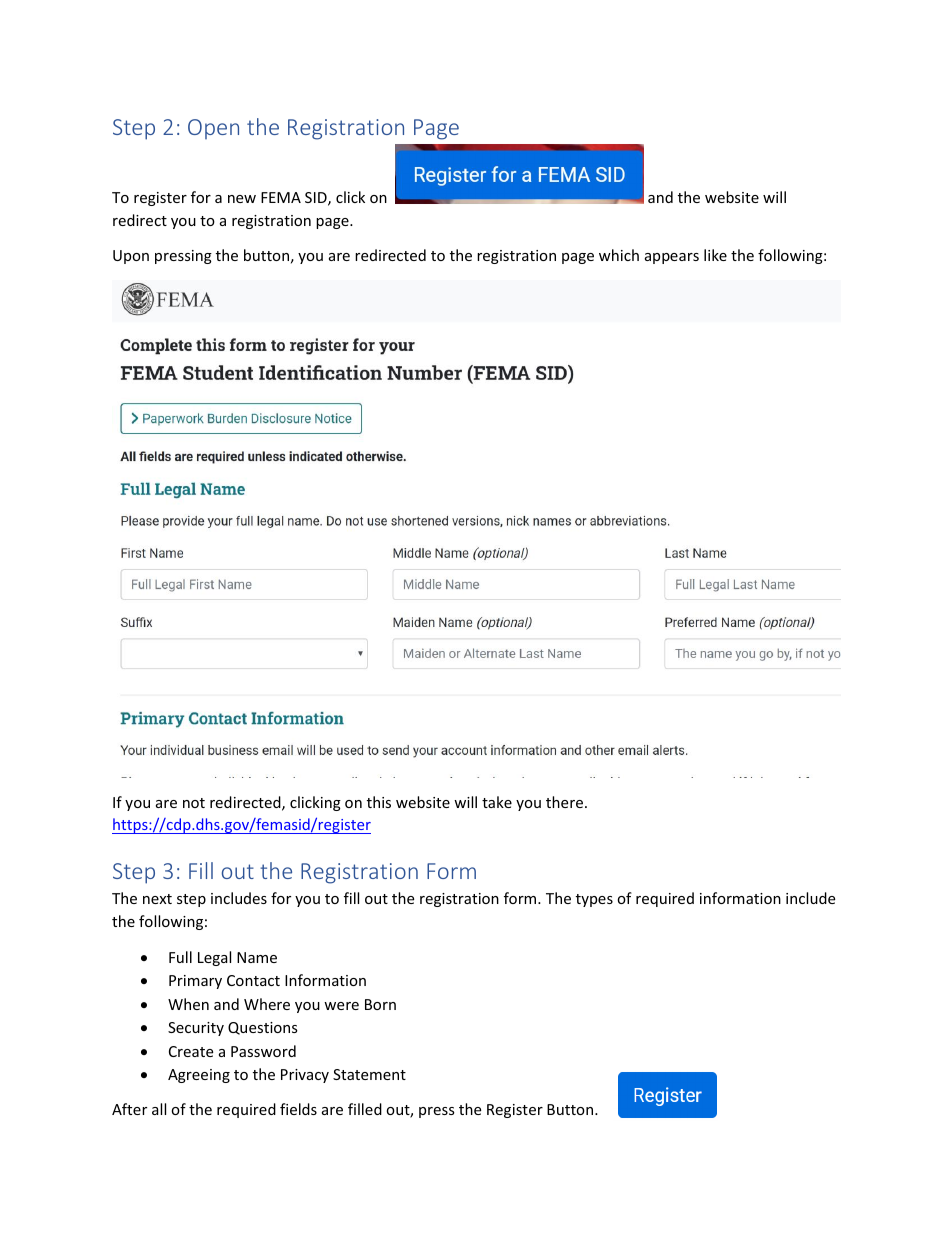 The image size is (952, 1233). Describe the element at coordinates (131, 257) in the screenshot. I see `Upon` at that location.
